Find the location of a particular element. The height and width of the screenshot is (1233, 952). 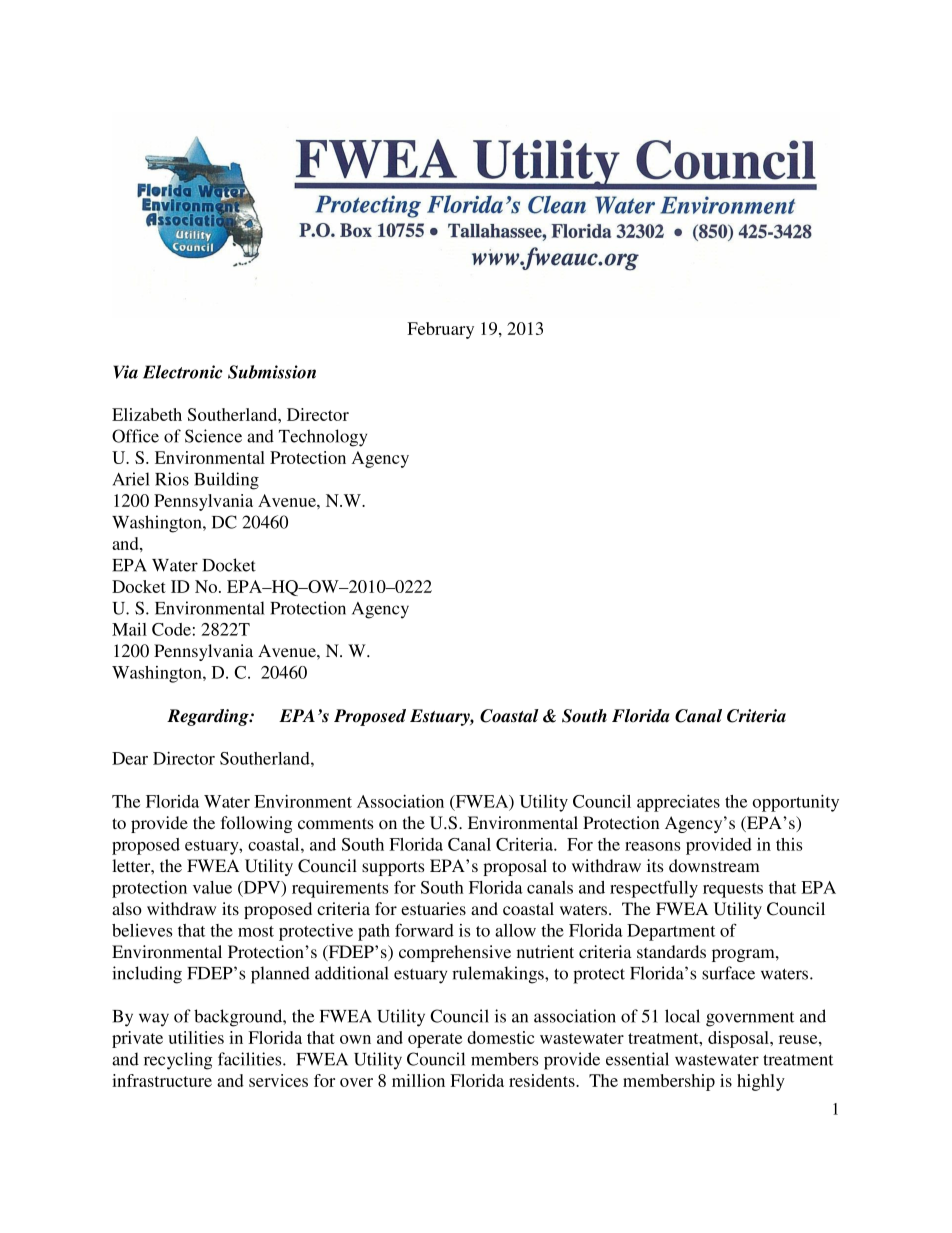

appreciates is located at coordinates (678, 803).
